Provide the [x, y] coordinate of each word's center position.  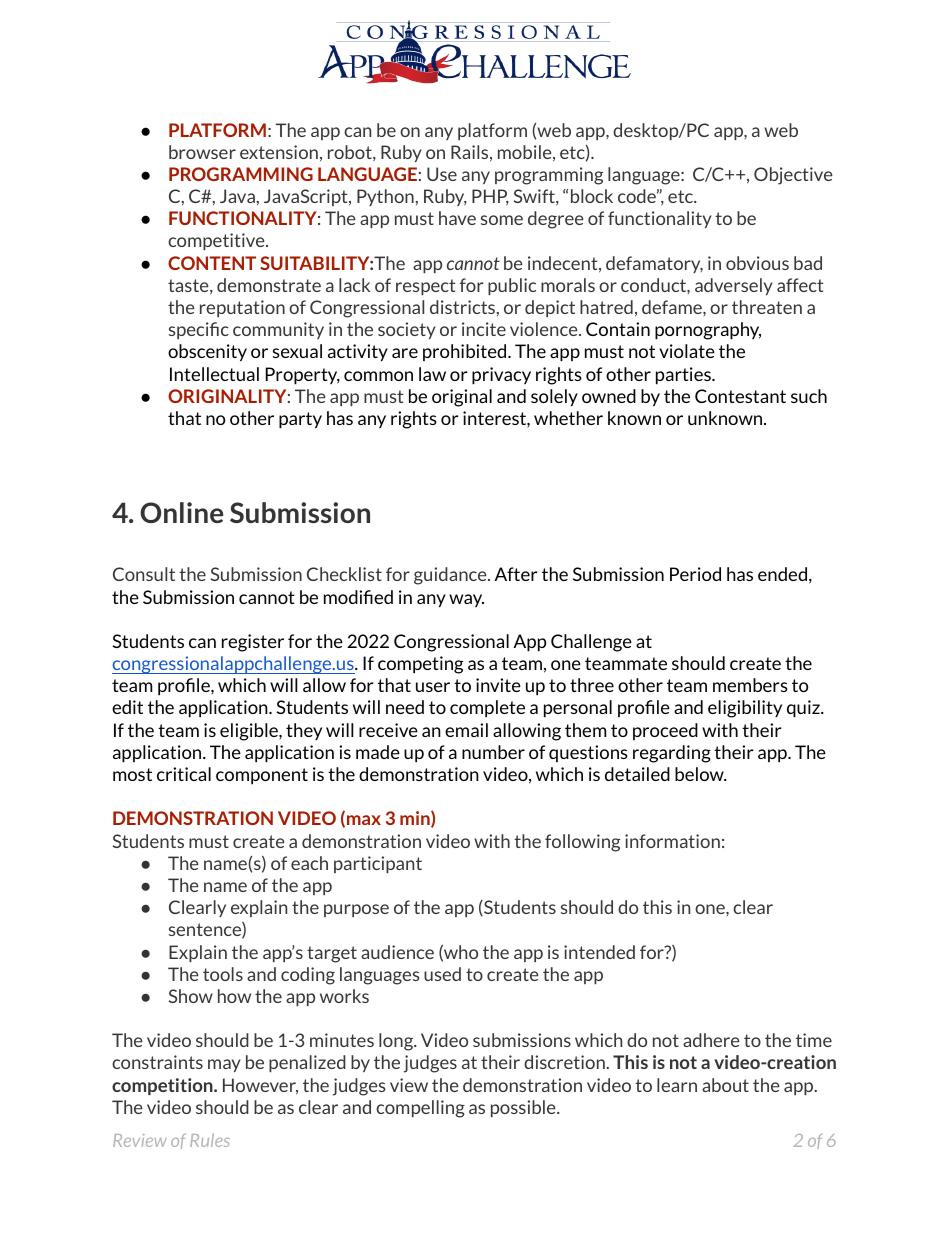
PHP [490, 197]
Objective [793, 176]
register [253, 643]
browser [202, 152]
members [750, 685]
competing [420, 665]
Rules [210, 1140]
